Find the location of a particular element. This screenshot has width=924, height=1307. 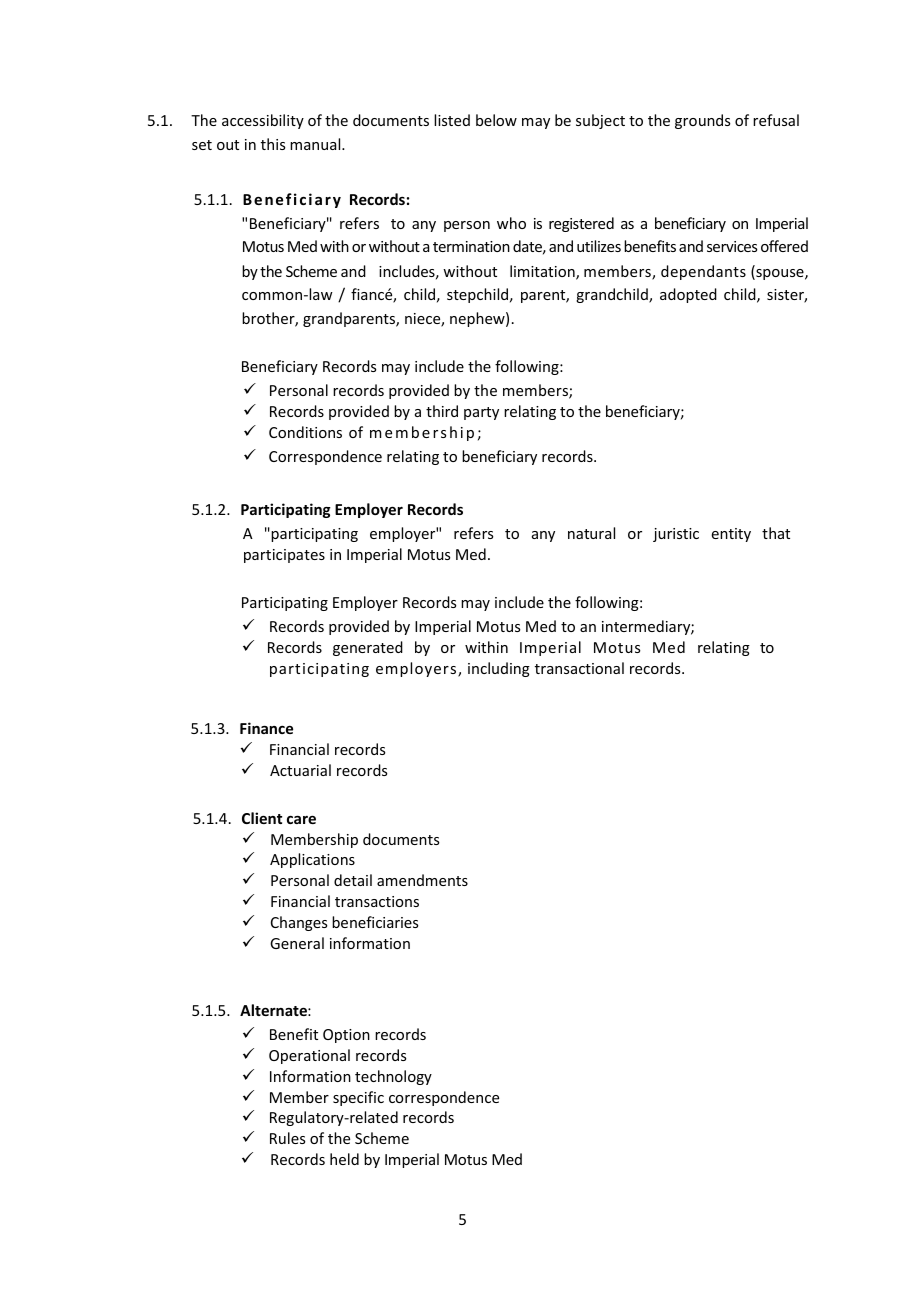

specific is located at coordinates (358, 1098).
